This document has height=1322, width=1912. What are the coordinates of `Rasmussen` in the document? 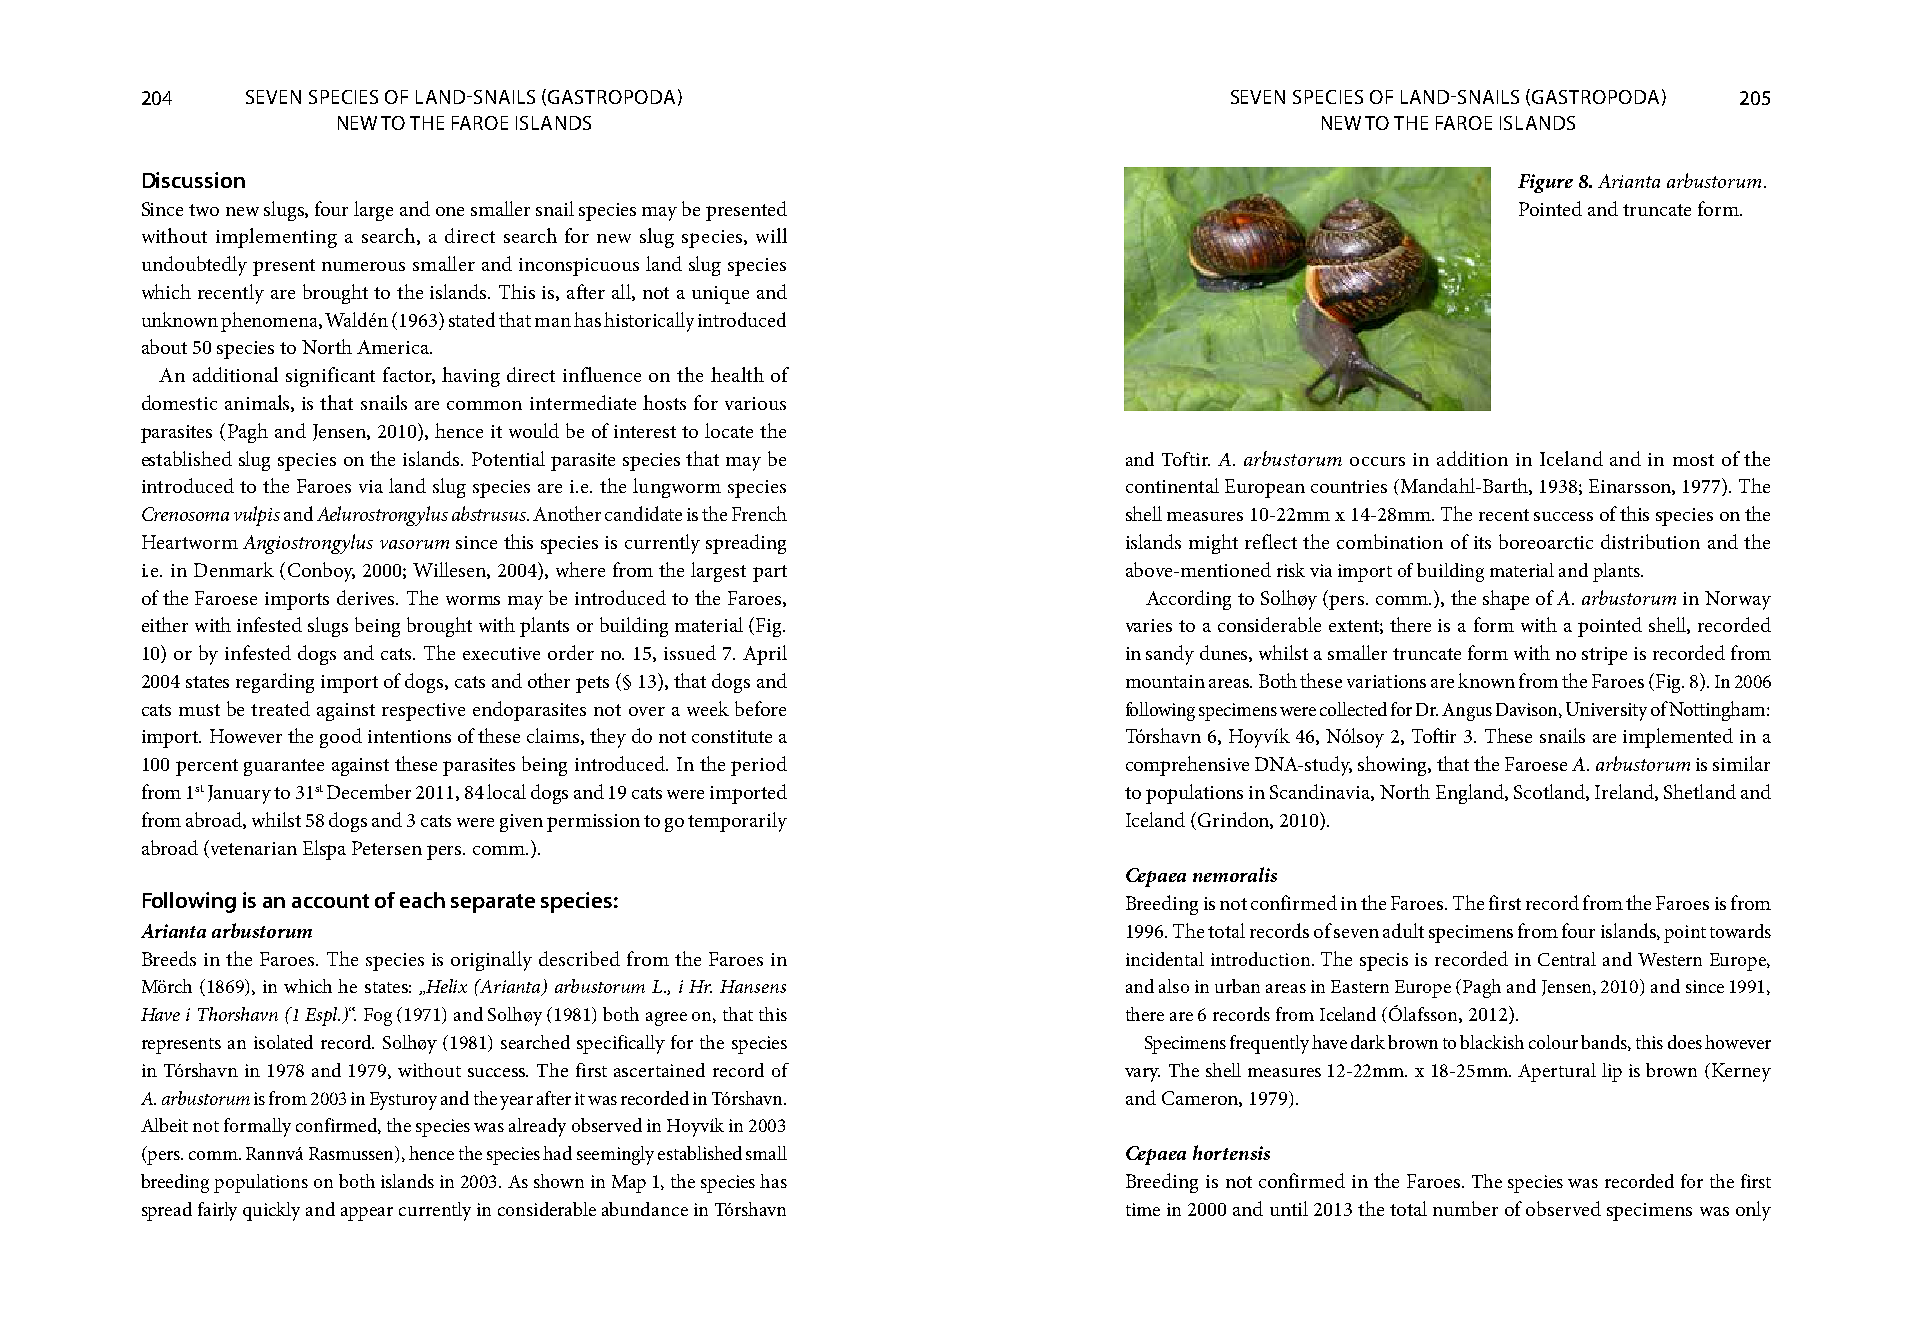 It's located at (353, 1154).
